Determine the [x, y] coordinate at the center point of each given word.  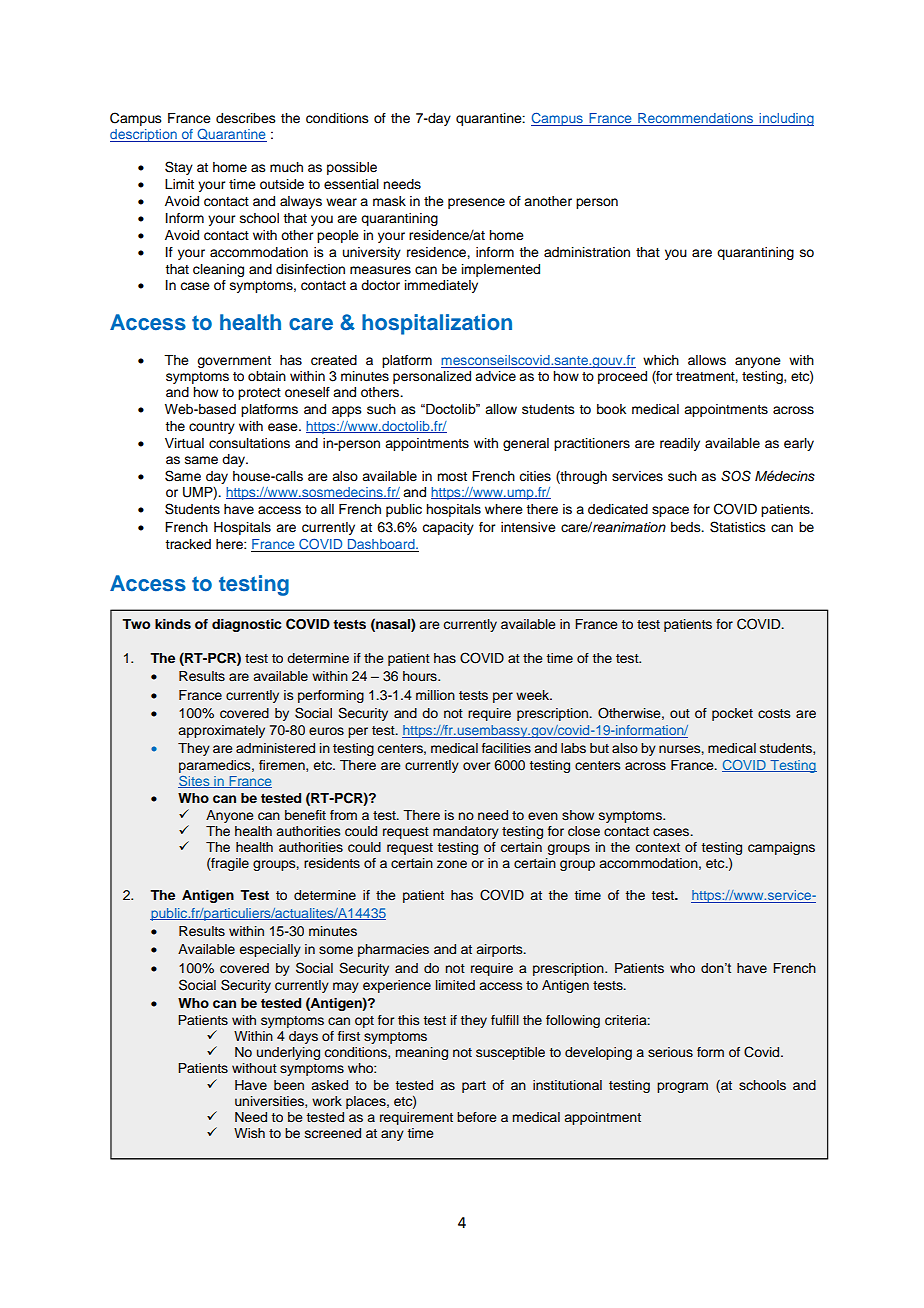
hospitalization [437, 324]
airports [501, 950]
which [661, 360]
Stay [179, 168]
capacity [448, 528]
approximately [222, 731]
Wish [249, 1133]
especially [270, 950]
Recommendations [696, 119]
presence [476, 203]
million [435, 695]
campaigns [781, 848]
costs [774, 713]
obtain [267, 376]
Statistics [738, 527]
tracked [188, 544]
